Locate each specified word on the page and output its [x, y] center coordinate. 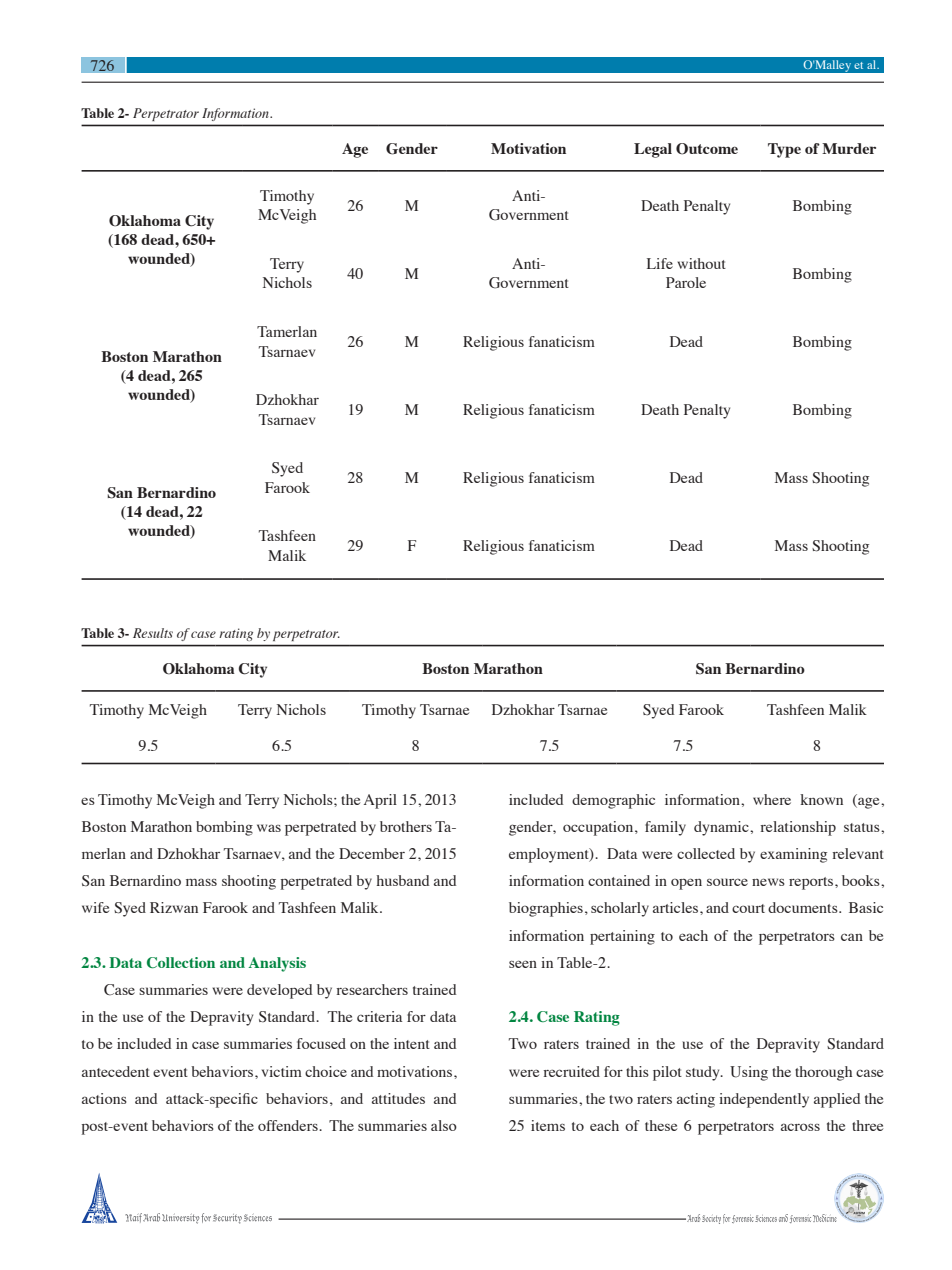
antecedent [116, 1071]
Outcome [707, 149]
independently [764, 1100]
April [380, 801]
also [444, 1125]
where [772, 799]
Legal [653, 150]
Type [784, 150]
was [269, 828]
